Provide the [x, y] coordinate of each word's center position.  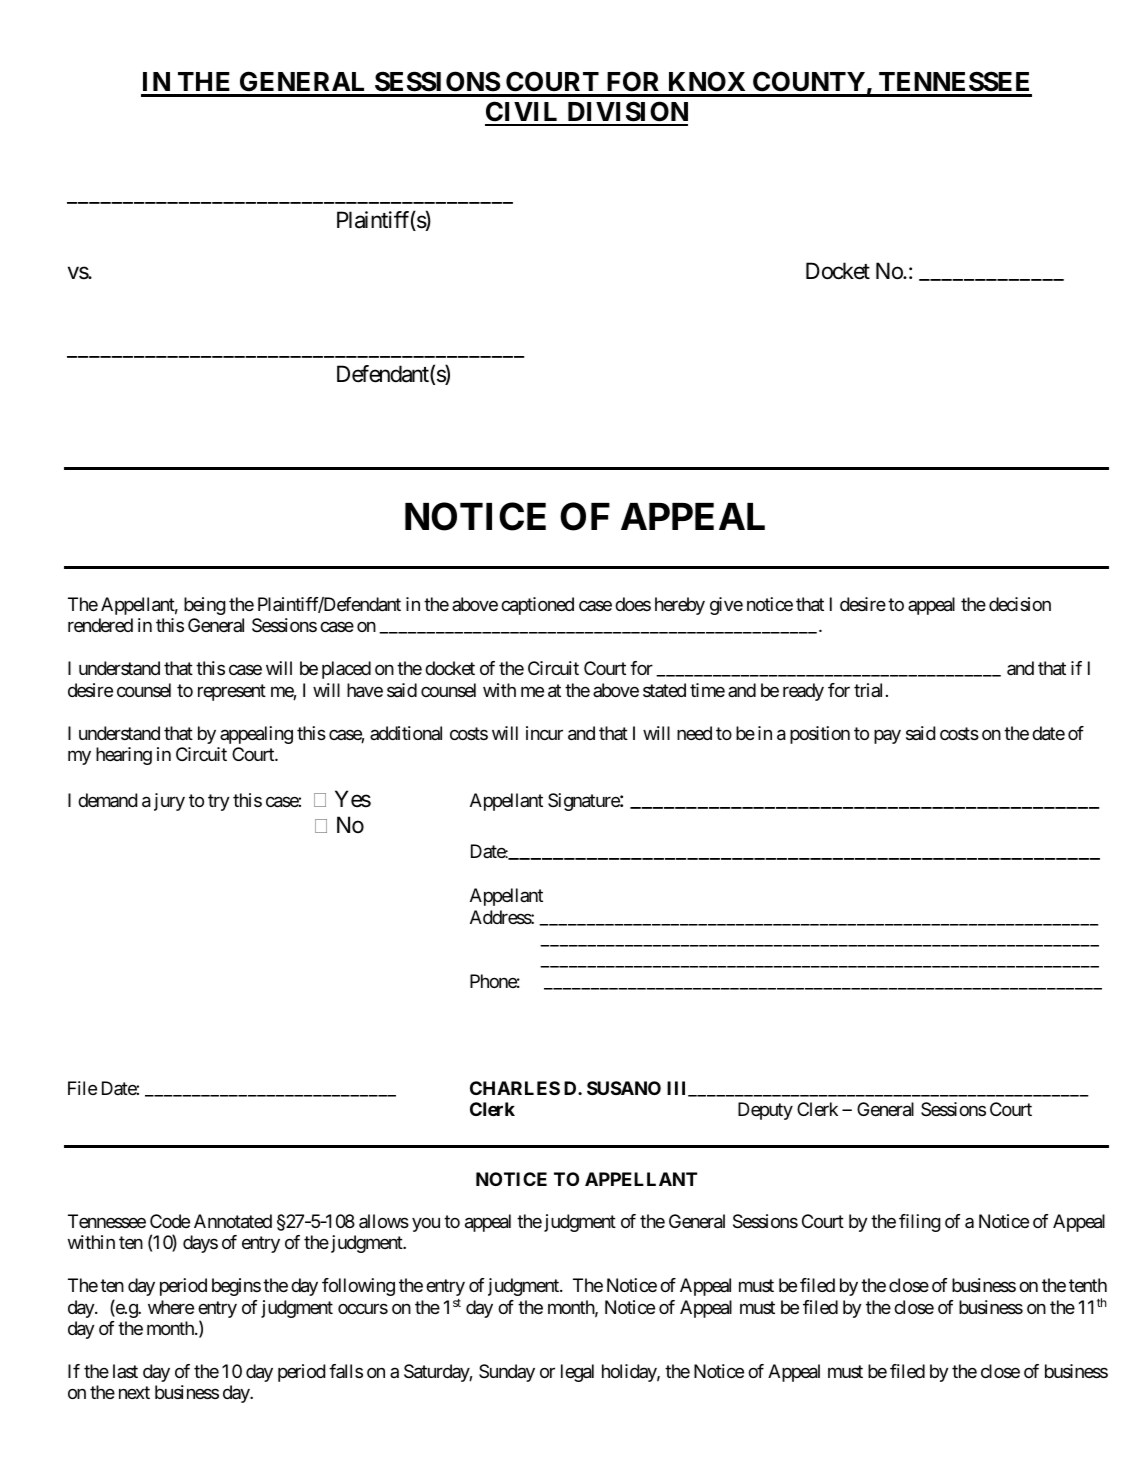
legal [577, 1373]
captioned [537, 606]
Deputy [765, 1111]
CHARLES [515, 1088]
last [125, 1371]
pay [887, 736]
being [205, 606]
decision [1020, 604]
